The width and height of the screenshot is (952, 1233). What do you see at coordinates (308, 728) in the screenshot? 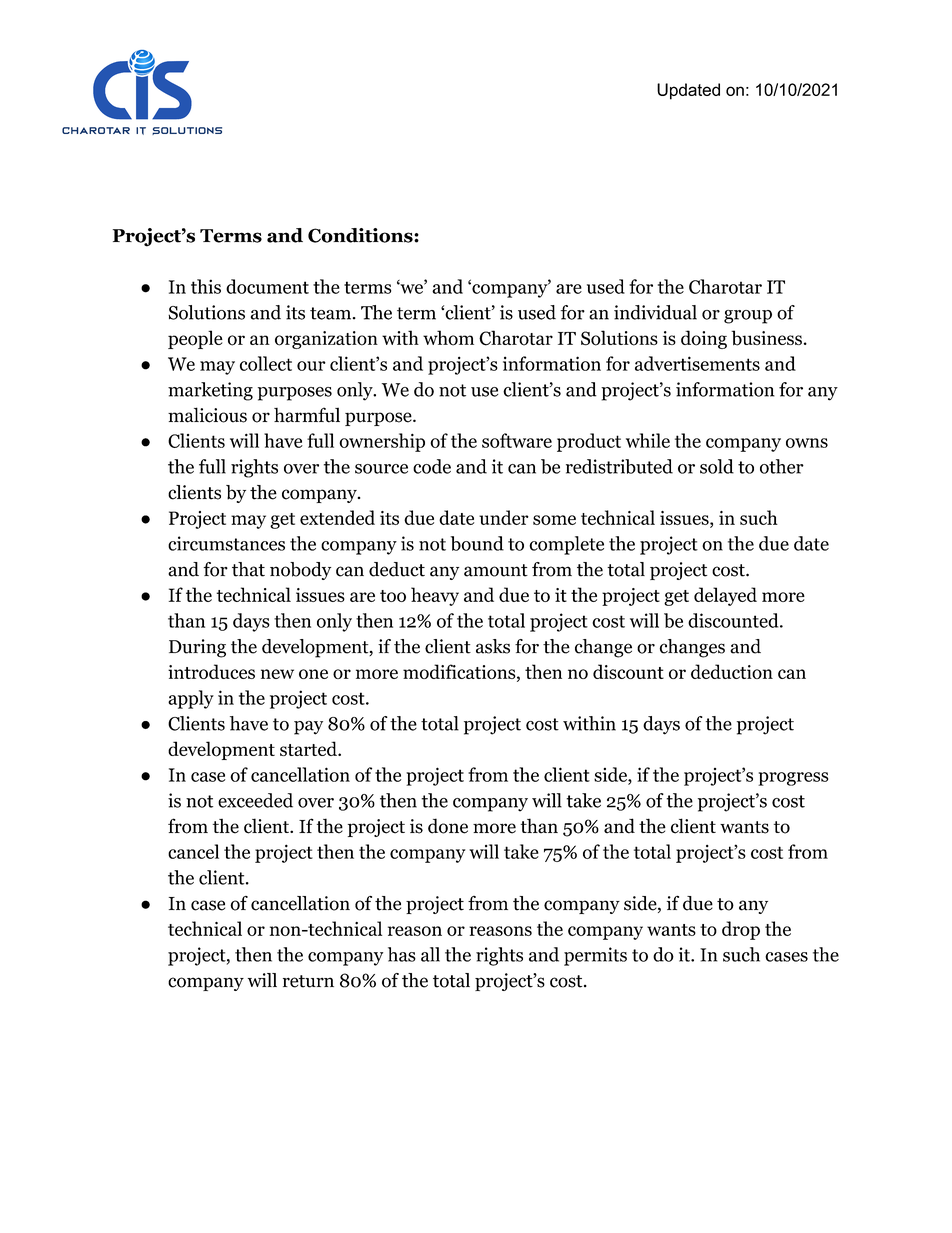
I see `pay` at bounding box center [308, 728].
